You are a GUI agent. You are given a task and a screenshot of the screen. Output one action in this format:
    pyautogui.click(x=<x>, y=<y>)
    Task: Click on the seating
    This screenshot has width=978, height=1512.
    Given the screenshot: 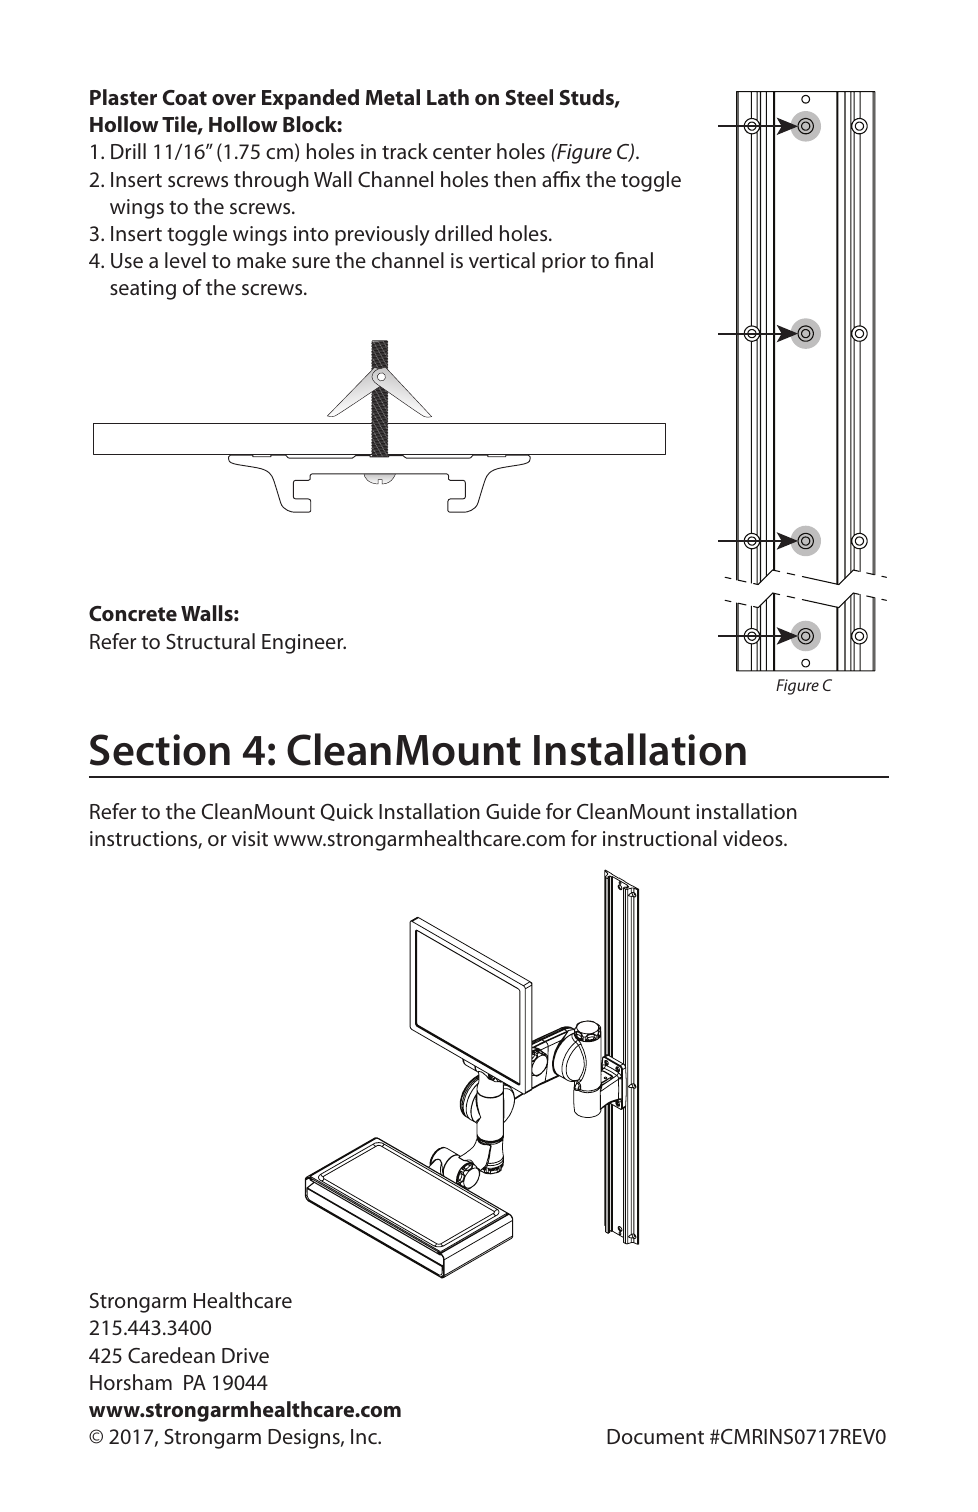 What is the action you would take?
    pyautogui.click(x=143, y=290)
